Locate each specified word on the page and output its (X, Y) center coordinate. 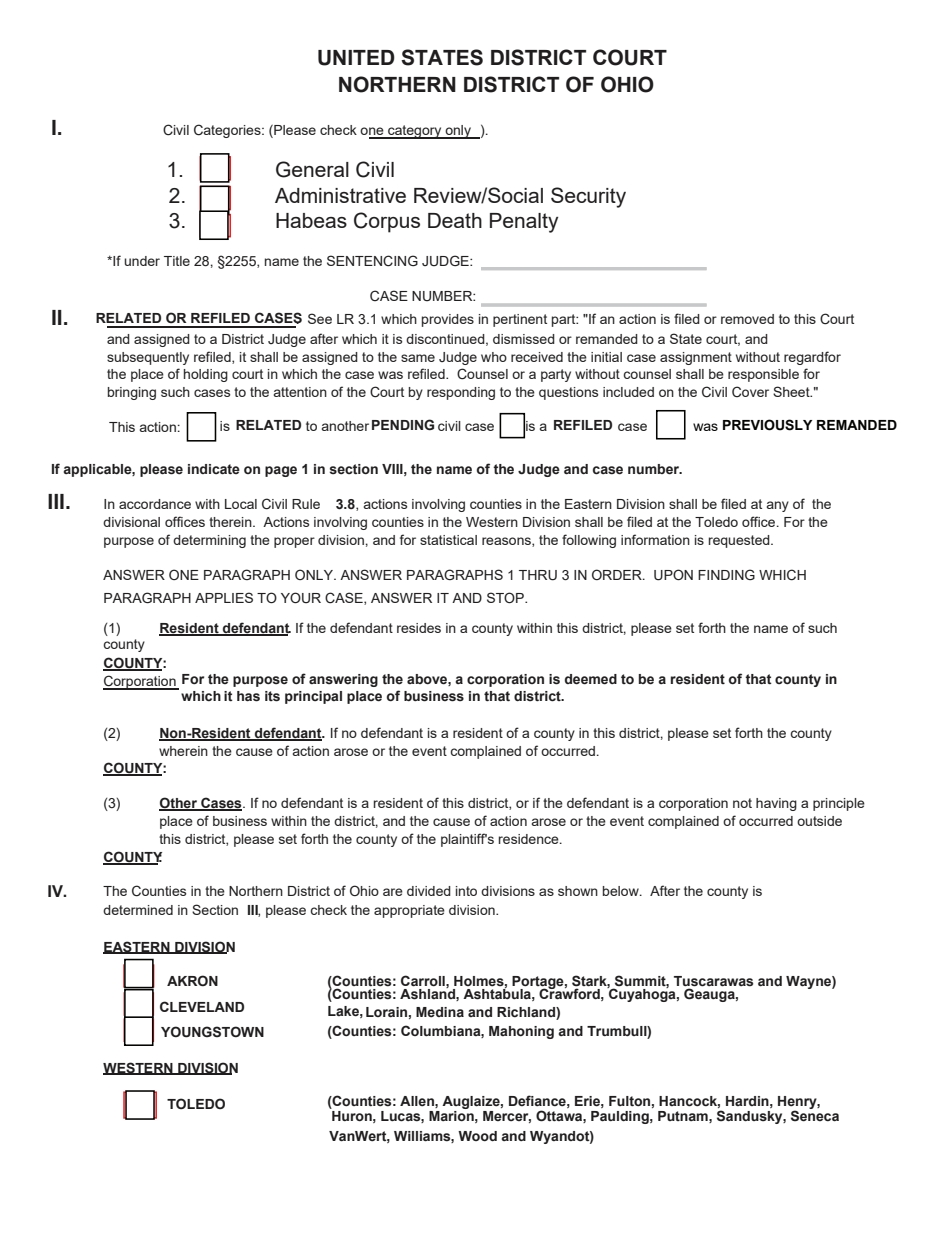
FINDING (726, 574)
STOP (506, 597)
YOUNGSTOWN (212, 1032)
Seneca (815, 1115)
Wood (477, 1136)
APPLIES (224, 597)
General (312, 169)
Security (588, 197)
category (415, 132)
